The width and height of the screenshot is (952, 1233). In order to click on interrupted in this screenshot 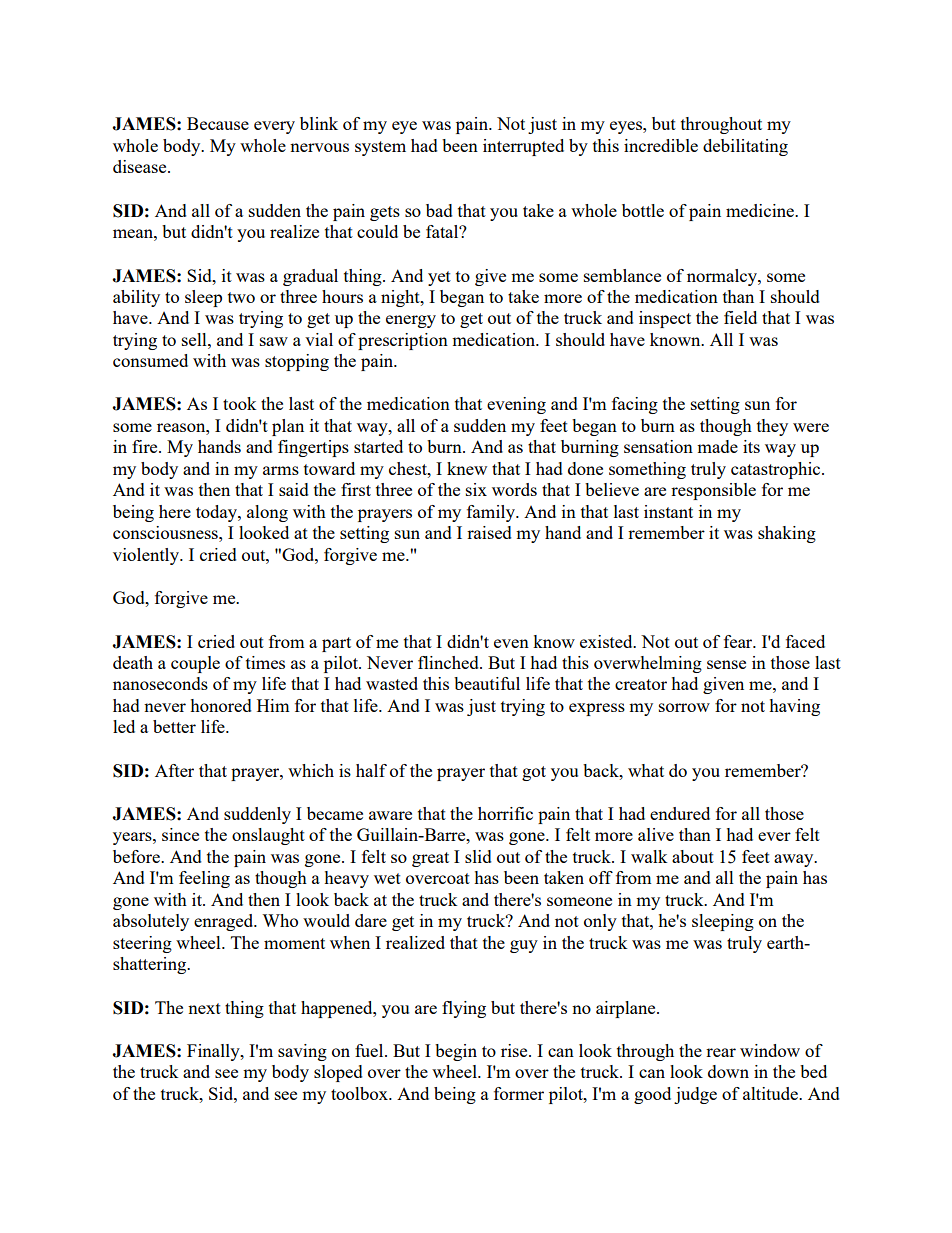, I will do `click(523, 147)`.
